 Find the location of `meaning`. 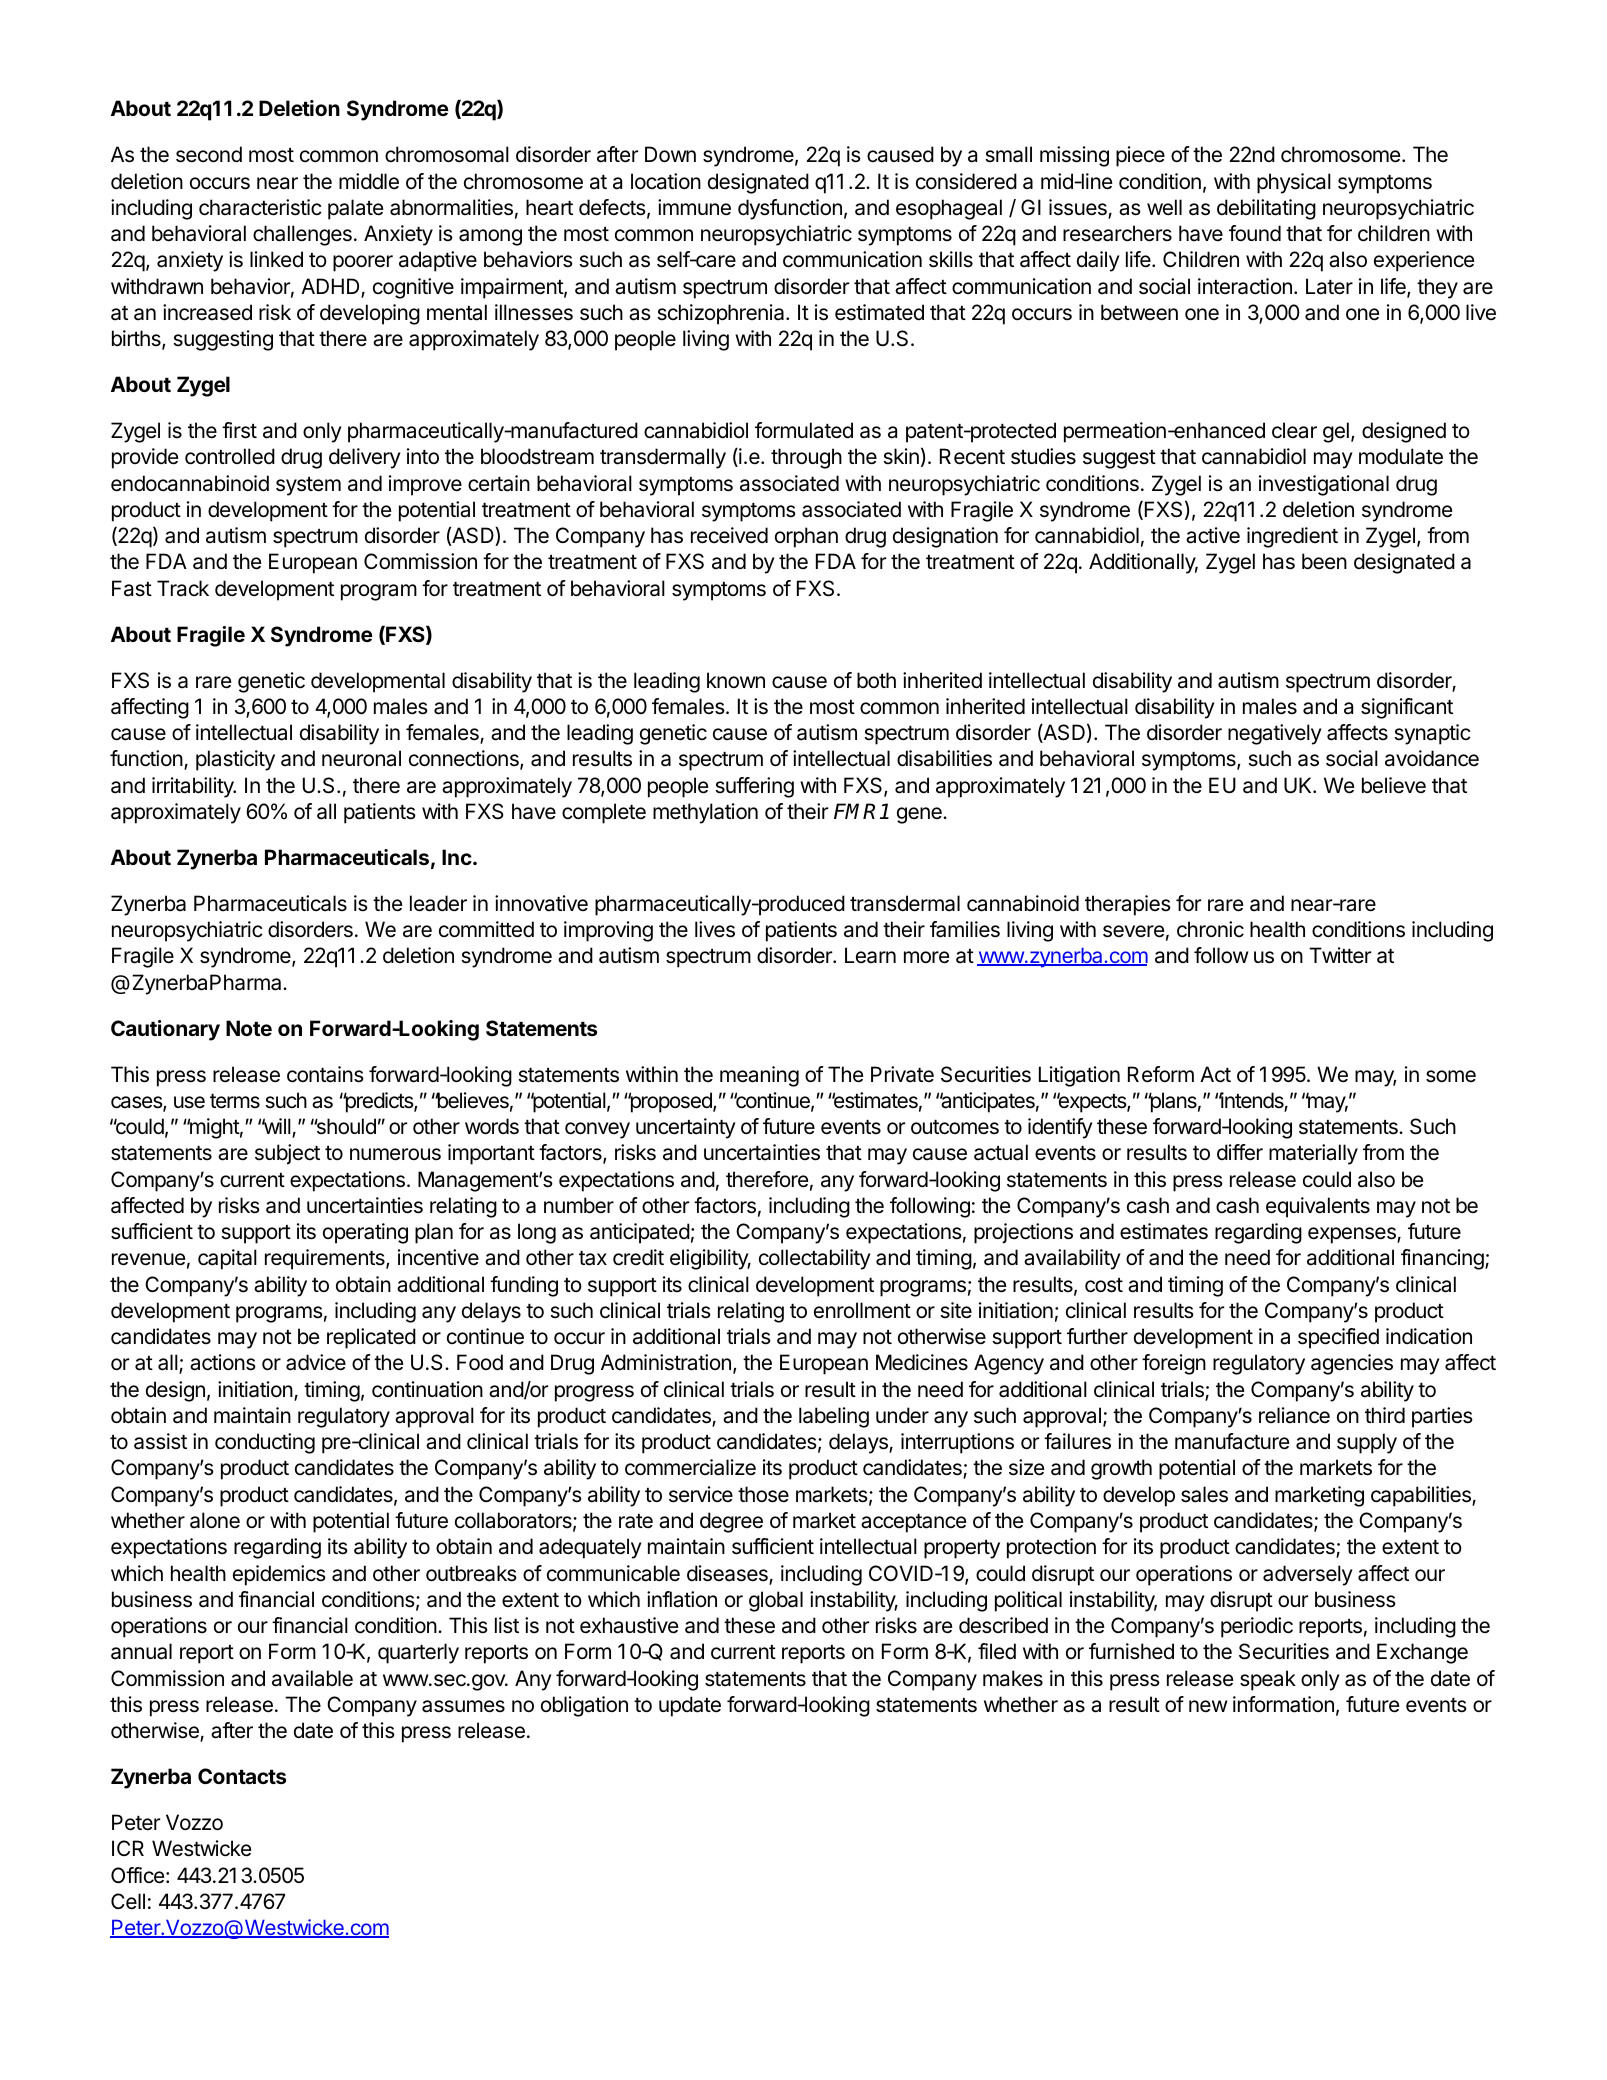

meaning is located at coordinates (759, 1076).
